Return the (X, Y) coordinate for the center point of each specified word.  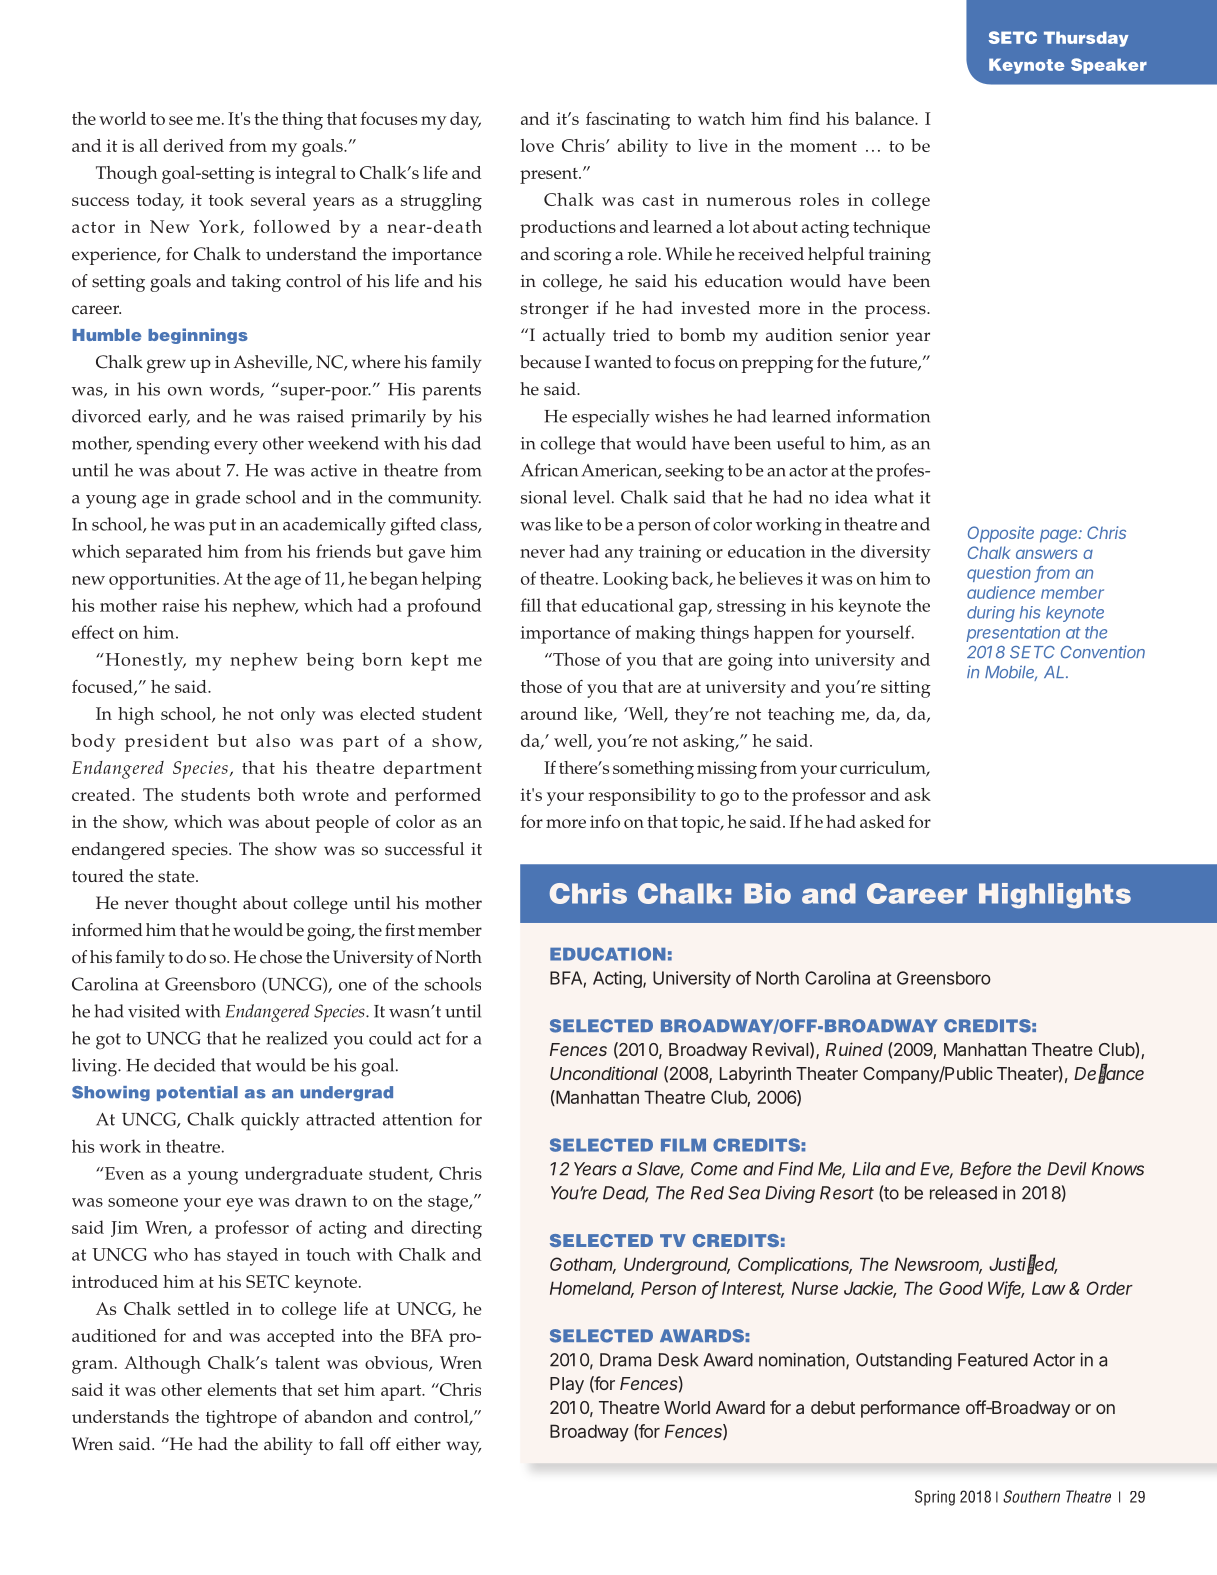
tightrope (241, 1419)
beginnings (198, 336)
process (896, 312)
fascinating (628, 121)
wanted (623, 362)
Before (985, 1169)
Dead (625, 1194)
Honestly (144, 661)
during (991, 614)
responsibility (642, 797)
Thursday (1086, 39)
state (177, 877)
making (665, 634)
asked (882, 821)
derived (193, 145)
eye (239, 1205)
